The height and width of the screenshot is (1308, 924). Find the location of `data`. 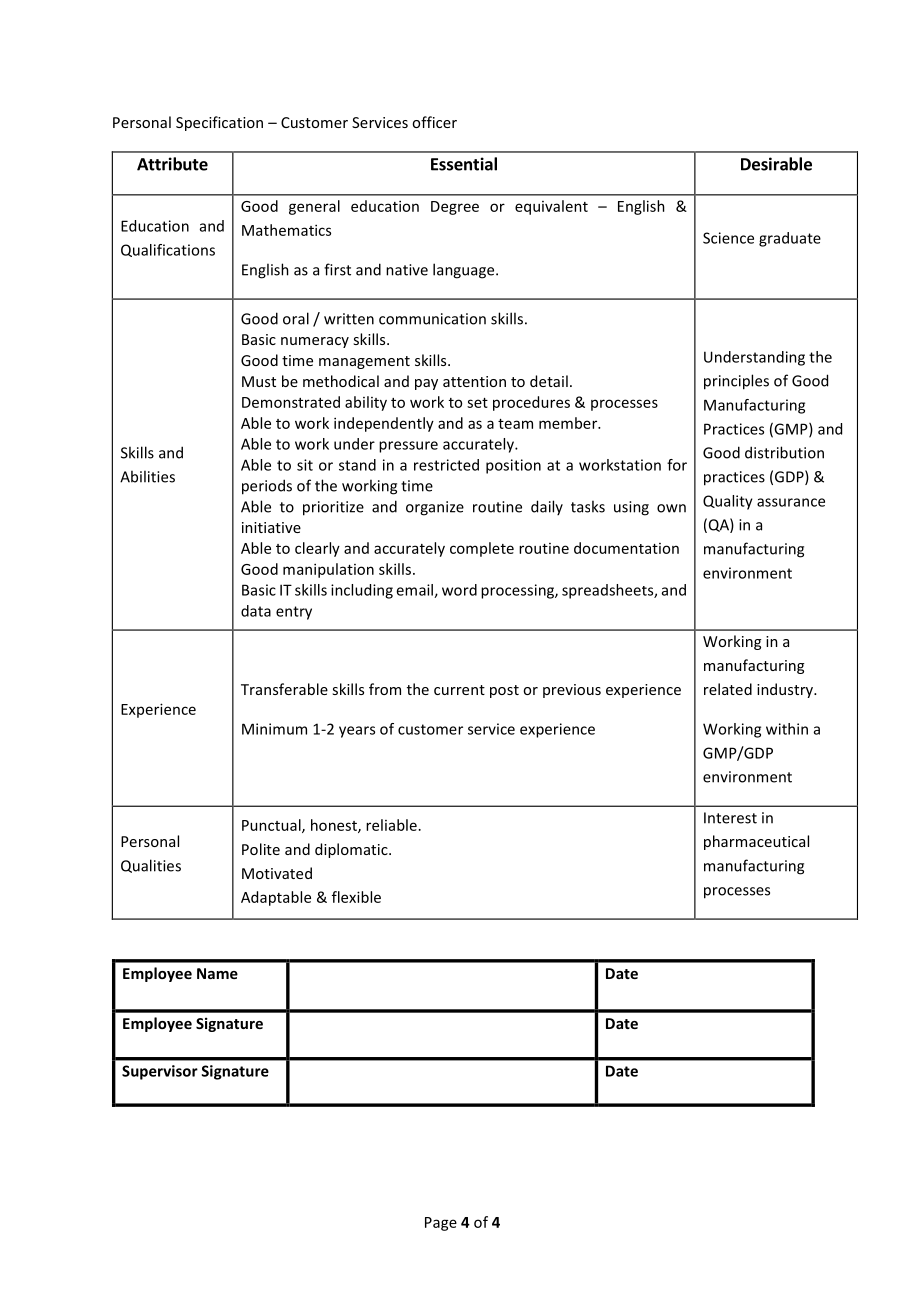

data is located at coordinates (256, 611).
